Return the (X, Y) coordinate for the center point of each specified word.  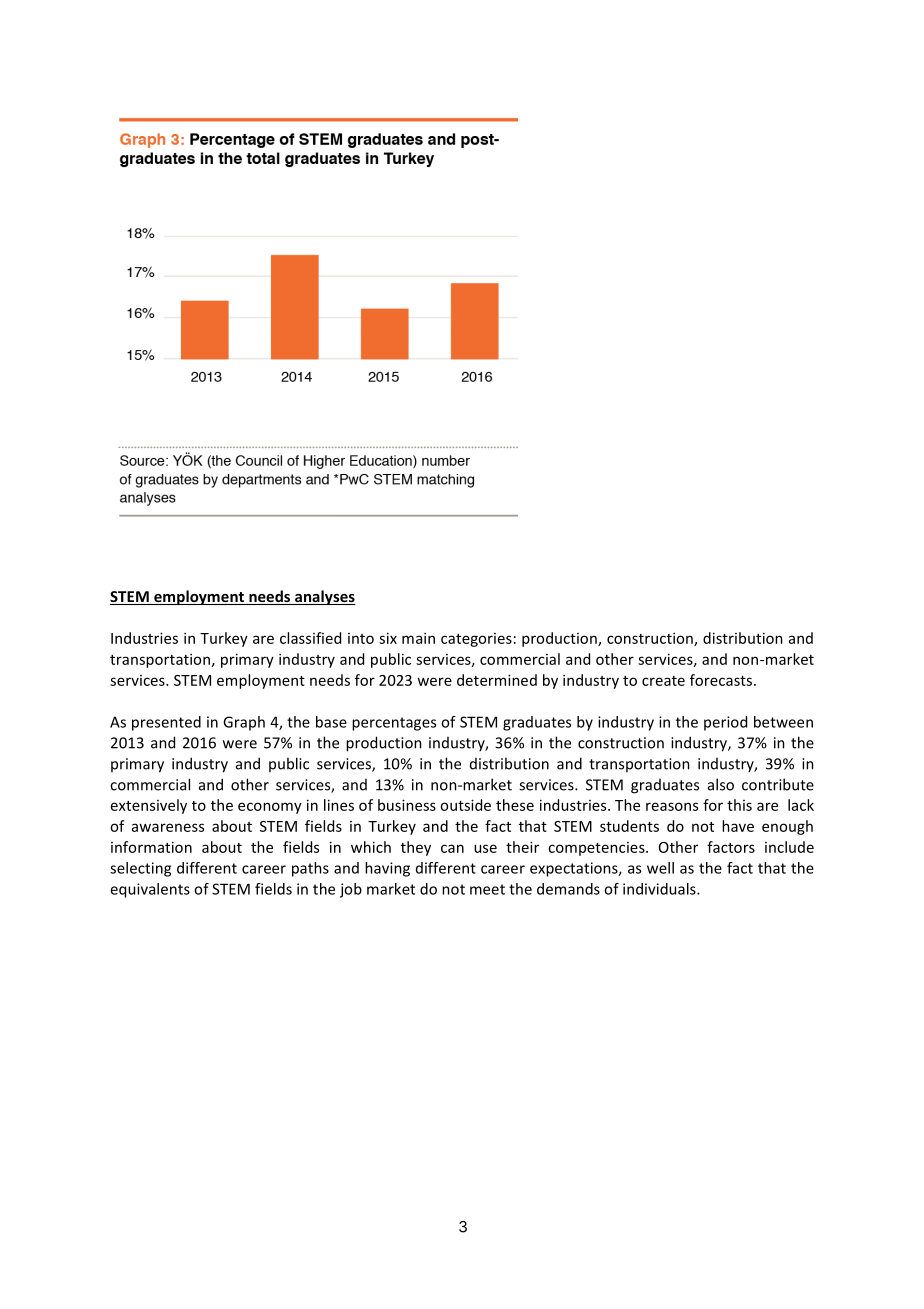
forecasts (721, 680)
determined (497, 680)
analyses (324, 597)
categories (476, 640)
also (721, 784)
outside (465, 805)
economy (270, 808)
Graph (244, 723)
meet (487, 889)
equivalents (150, 890)
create (663, 681)
